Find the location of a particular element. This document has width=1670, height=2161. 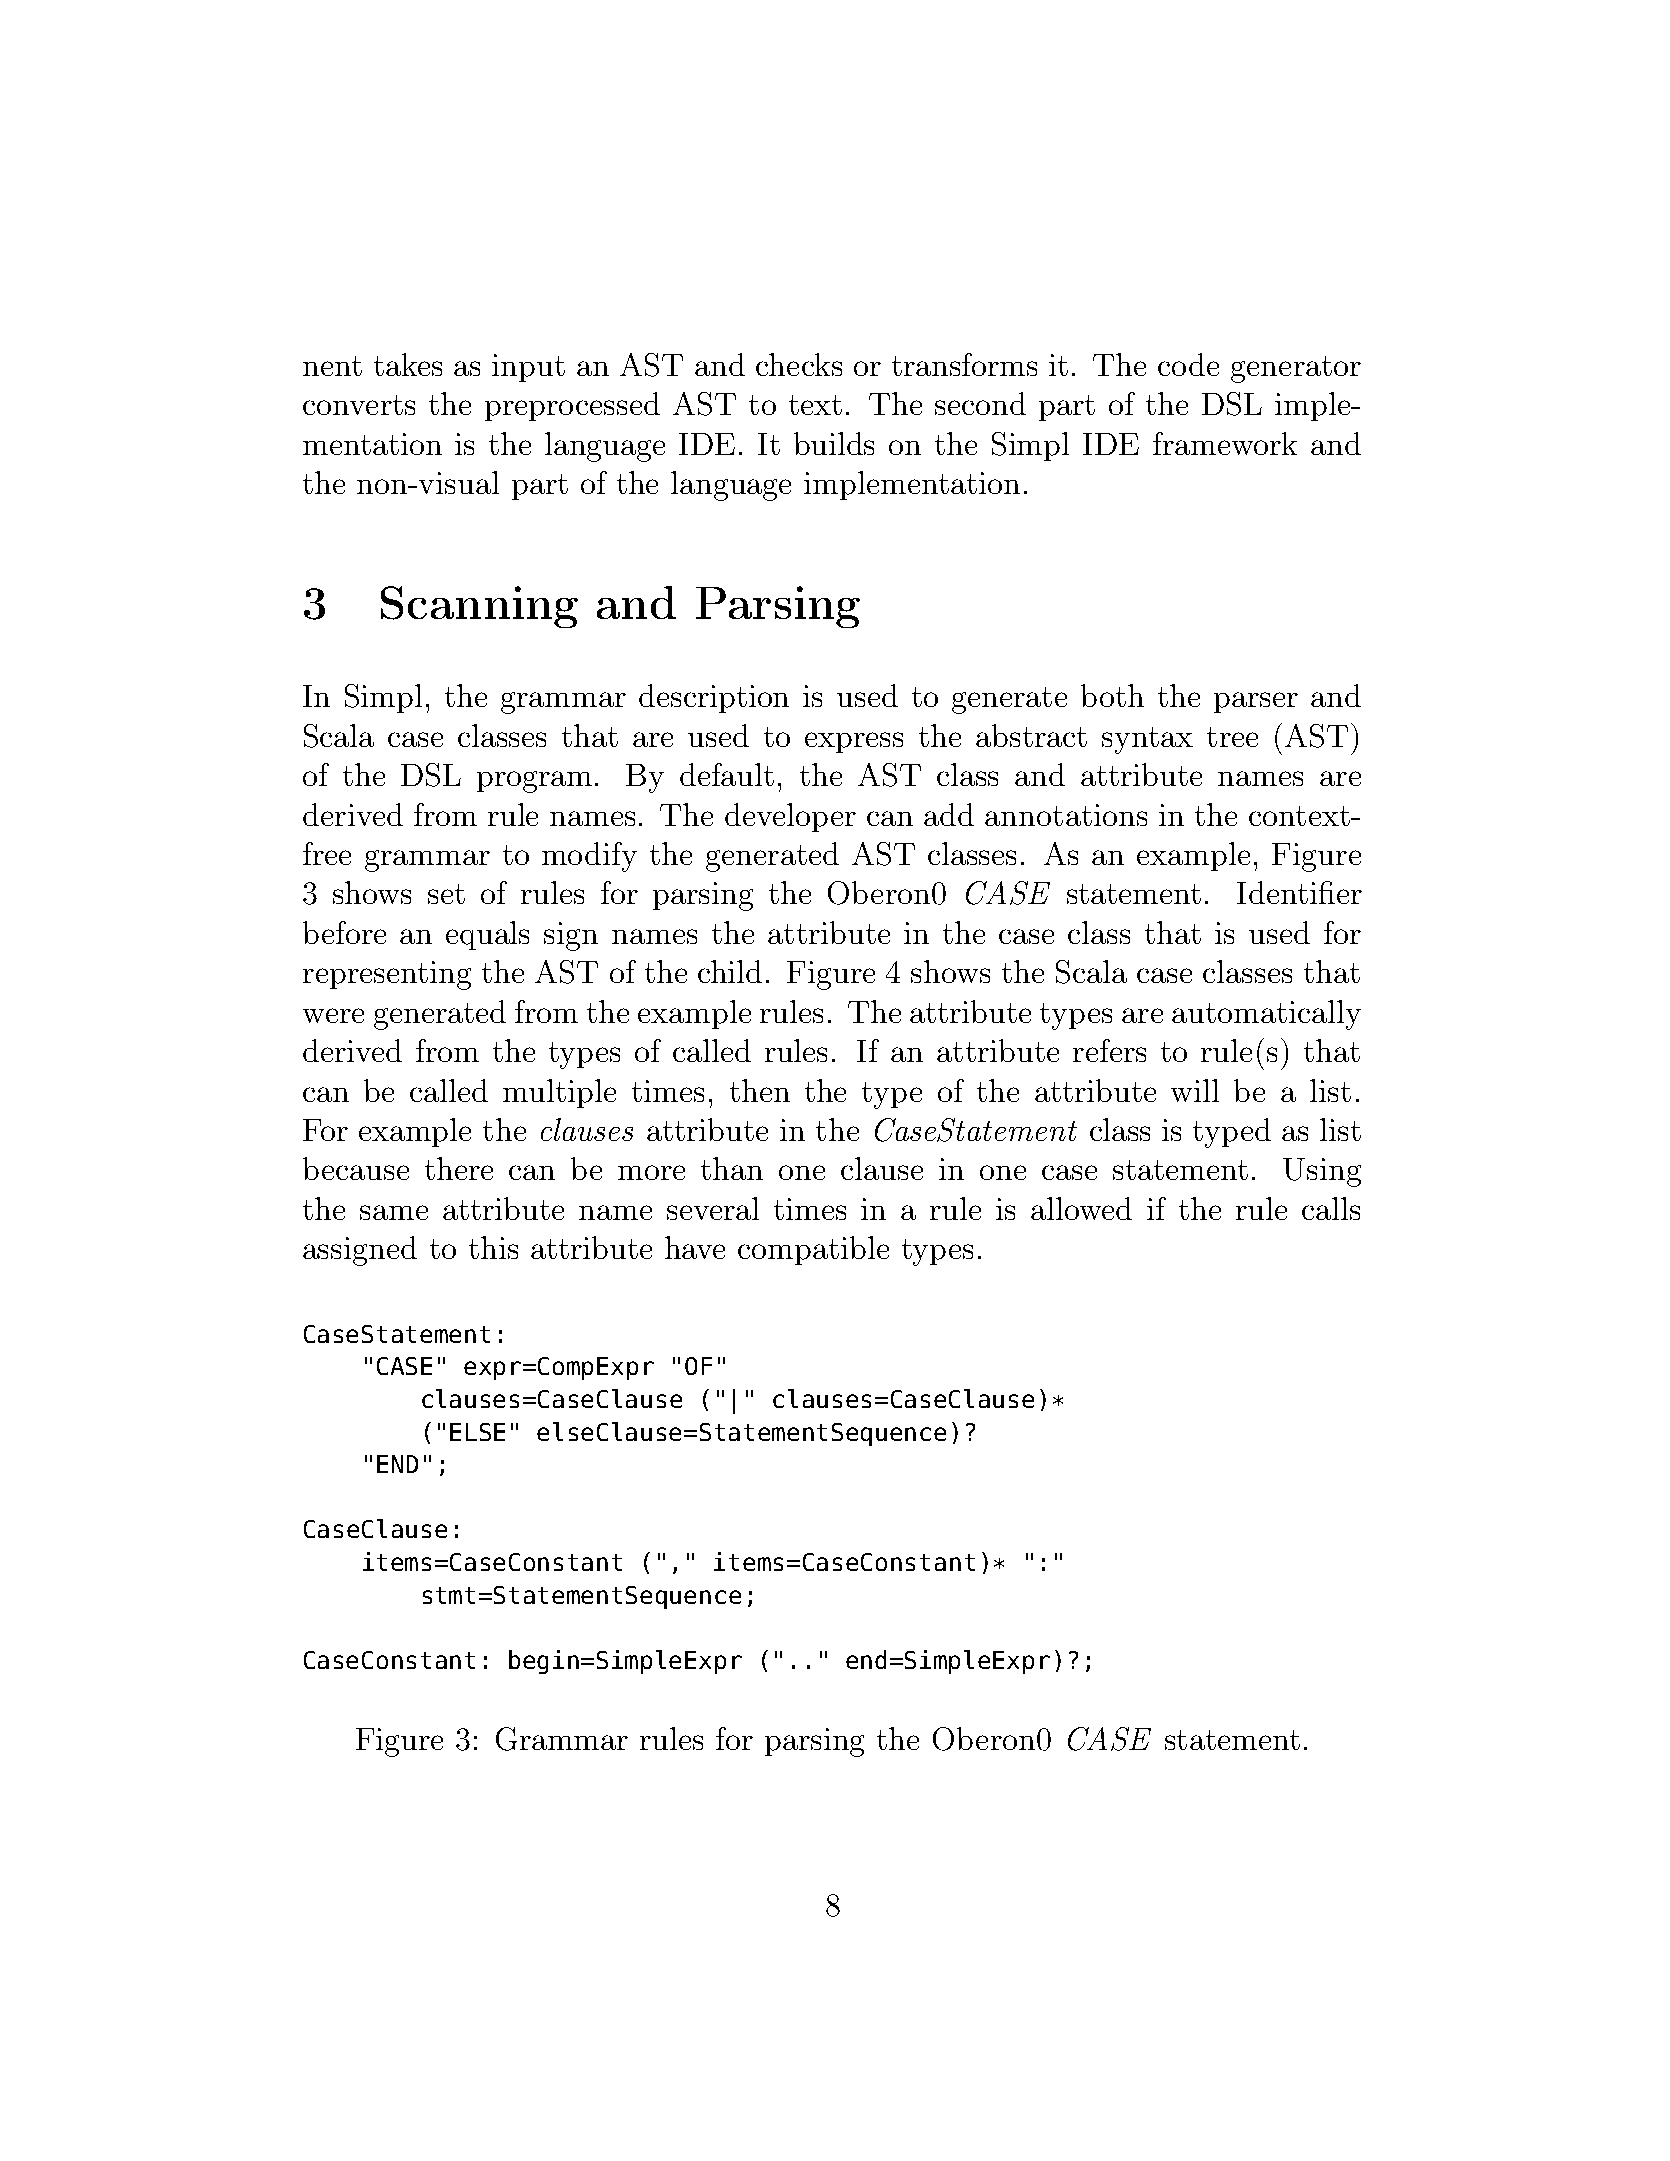

Identifier is located at coordinates (1299, 892).
